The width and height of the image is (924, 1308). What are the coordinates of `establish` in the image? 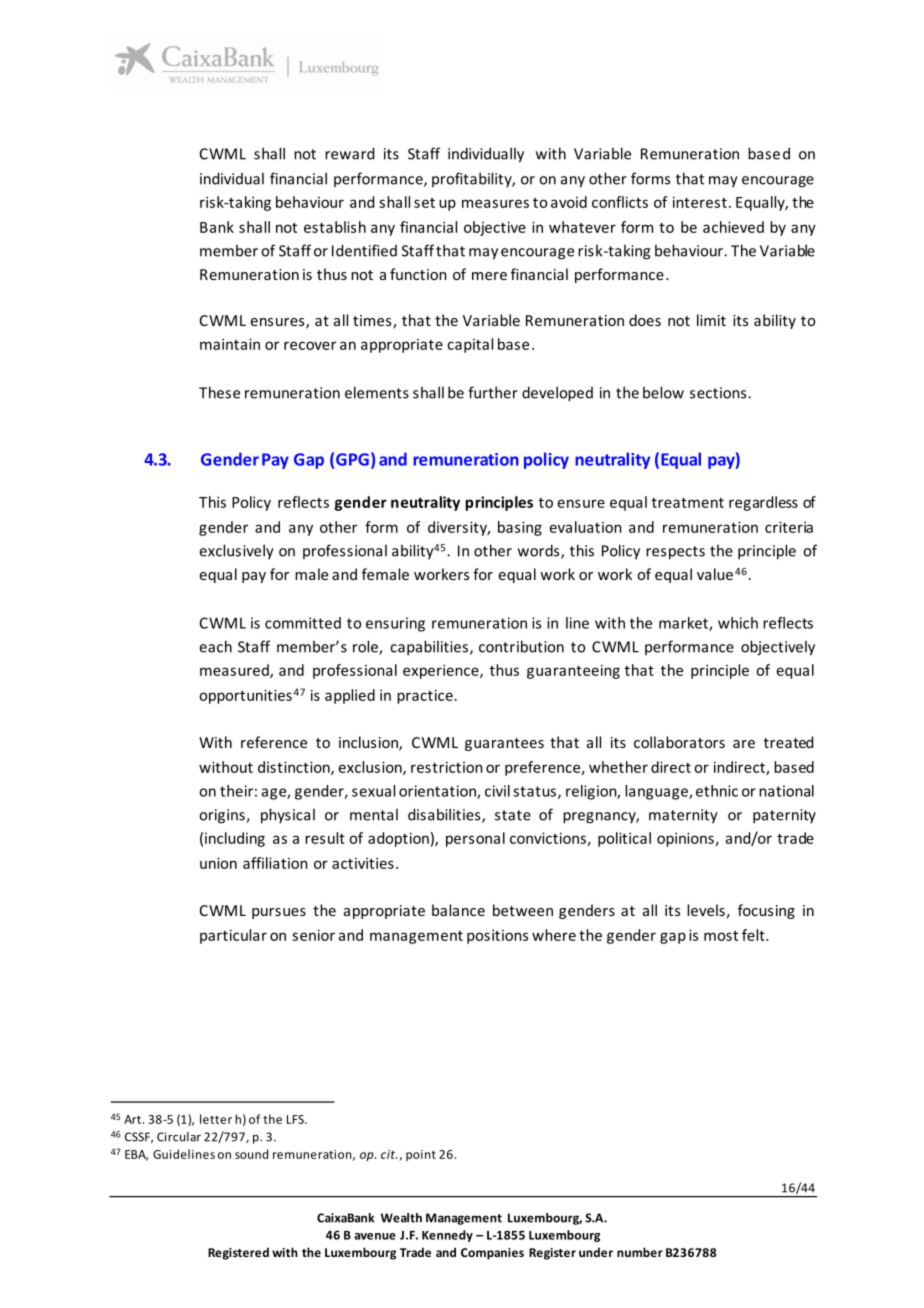 It's located at (335, 227).
